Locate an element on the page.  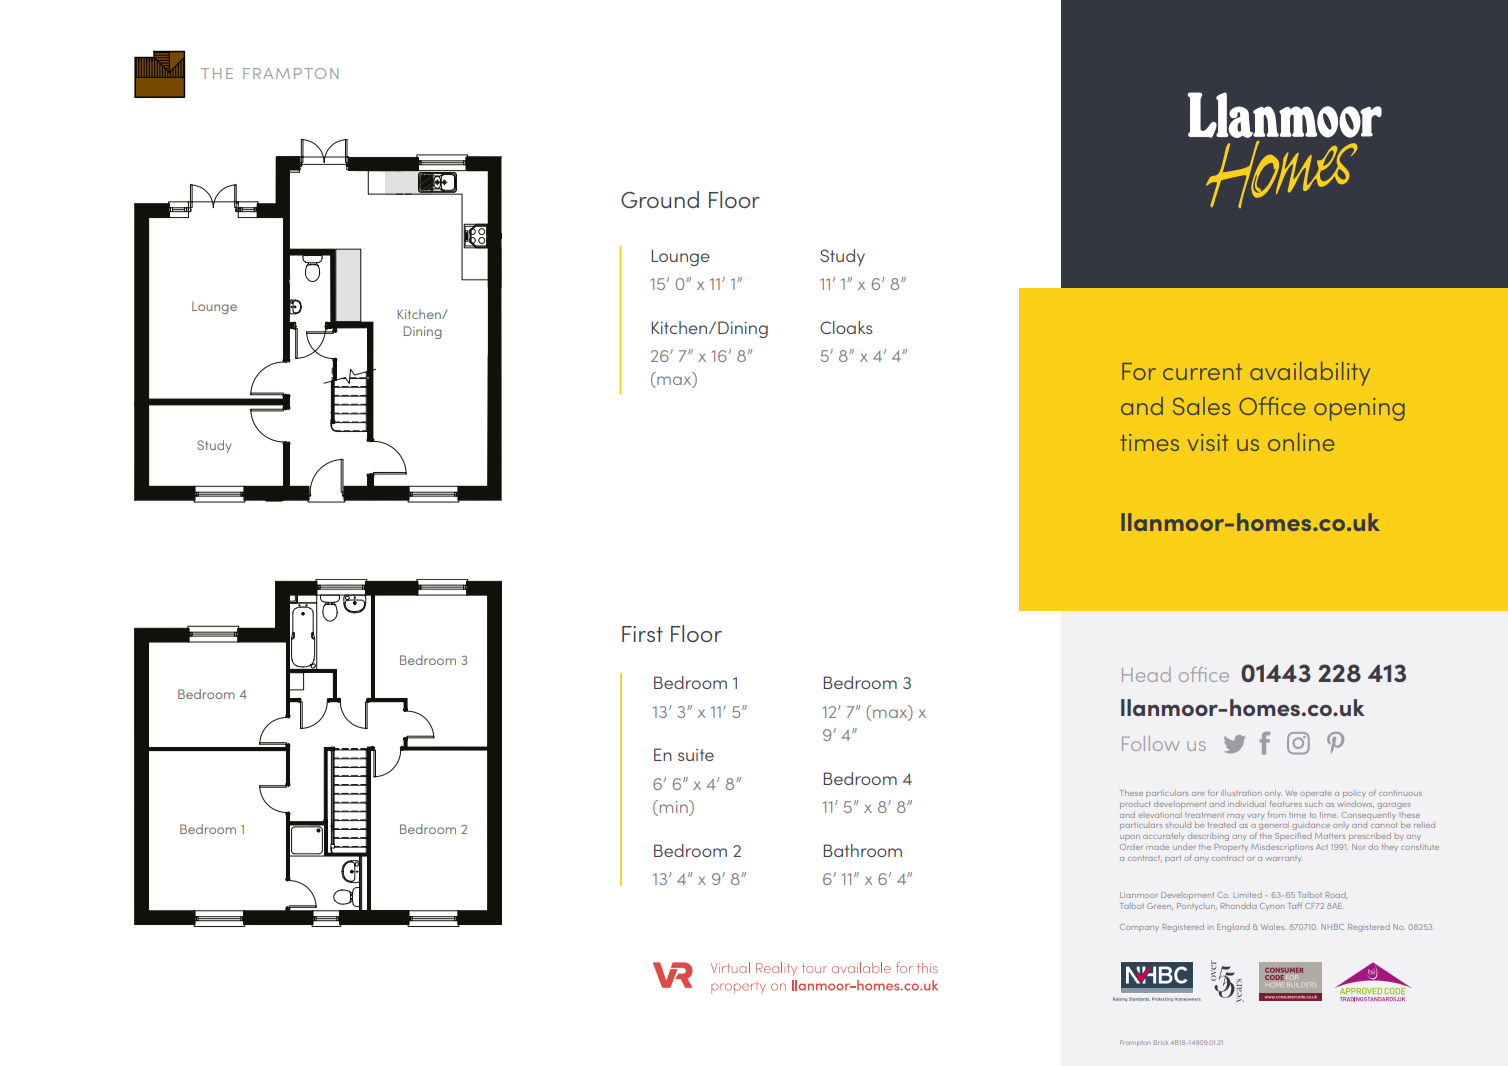
upon is located at coordinates (1130, 838).
